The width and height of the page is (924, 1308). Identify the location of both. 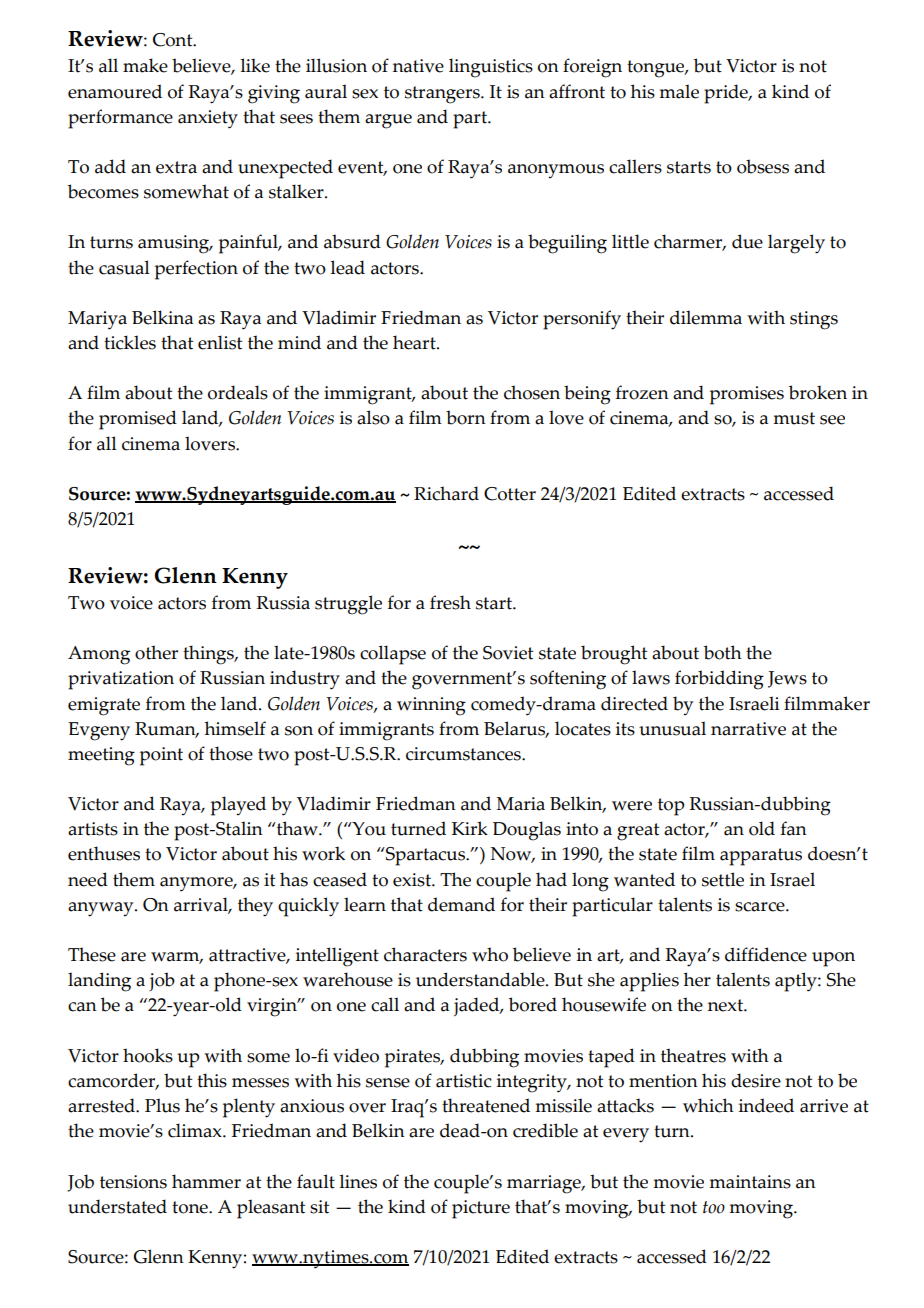
(723, 652).
